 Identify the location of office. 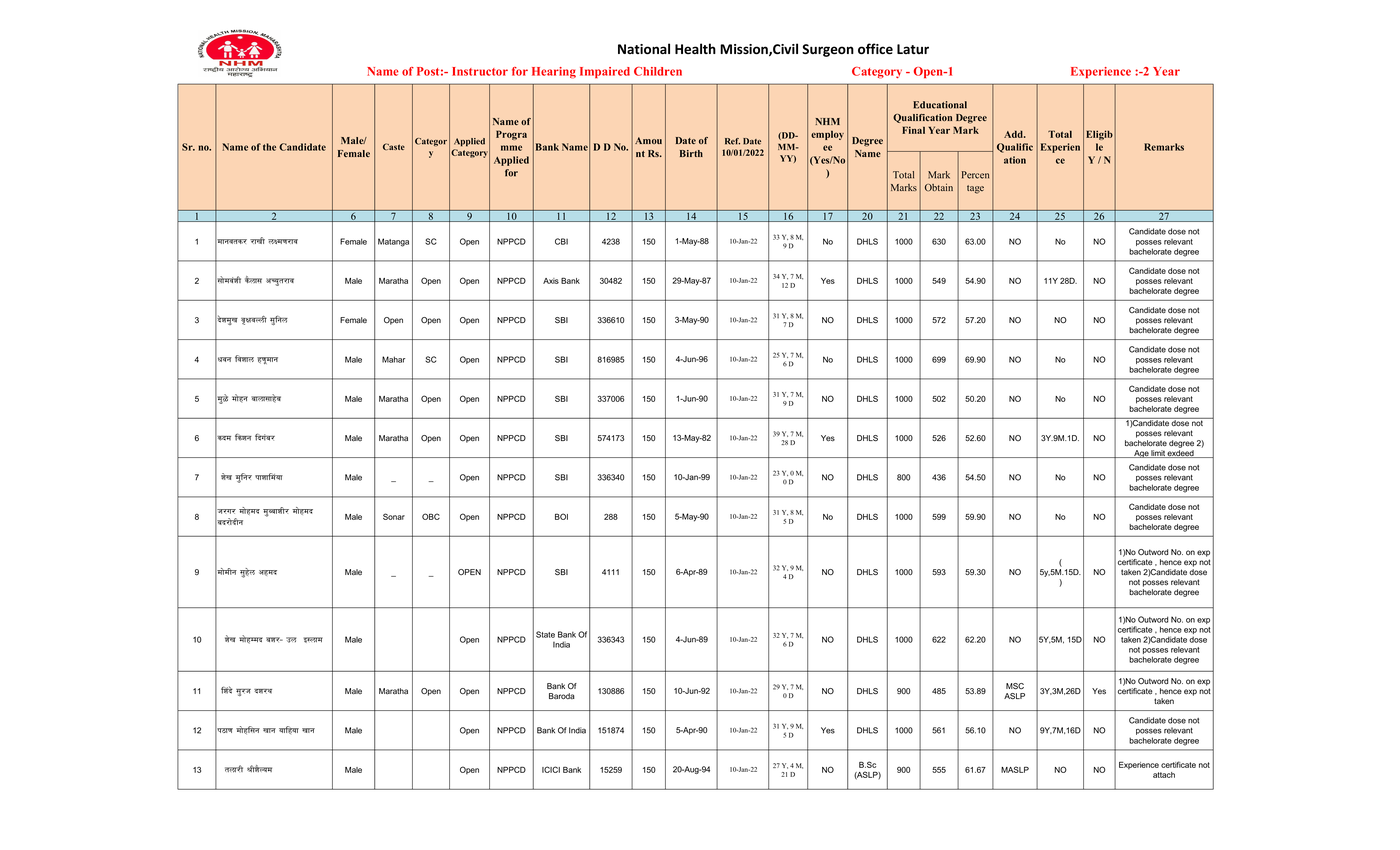
(875, 48).
